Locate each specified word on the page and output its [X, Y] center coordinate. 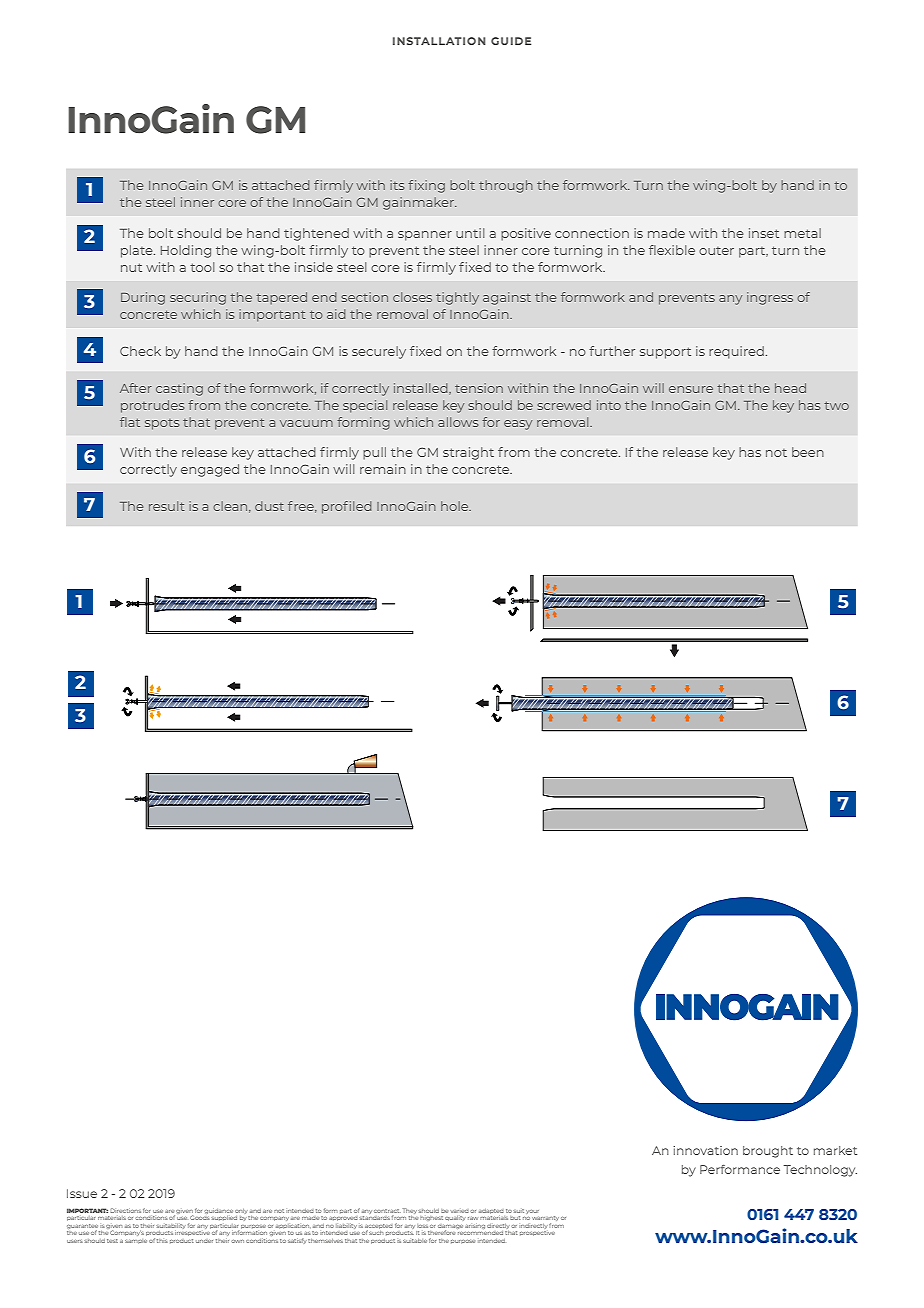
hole [456, 506]
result [167, 506]
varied [459, 1211]
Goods [199, 1216]
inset [764, 233]
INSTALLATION [439, 41]
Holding [186, 251]
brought [768, 1152]
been [808, 452]
